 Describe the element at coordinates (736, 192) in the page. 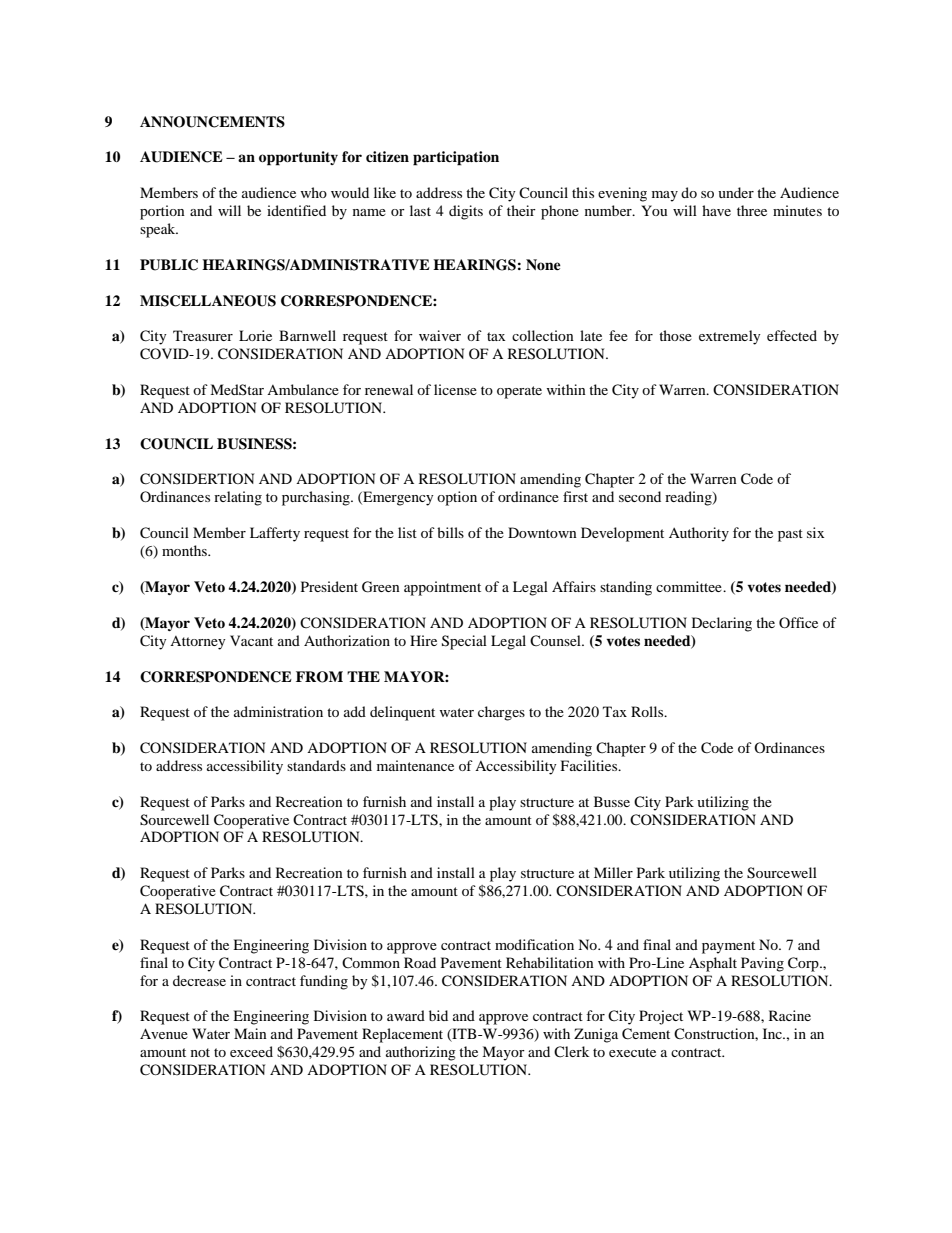

I see `under` at that location.
